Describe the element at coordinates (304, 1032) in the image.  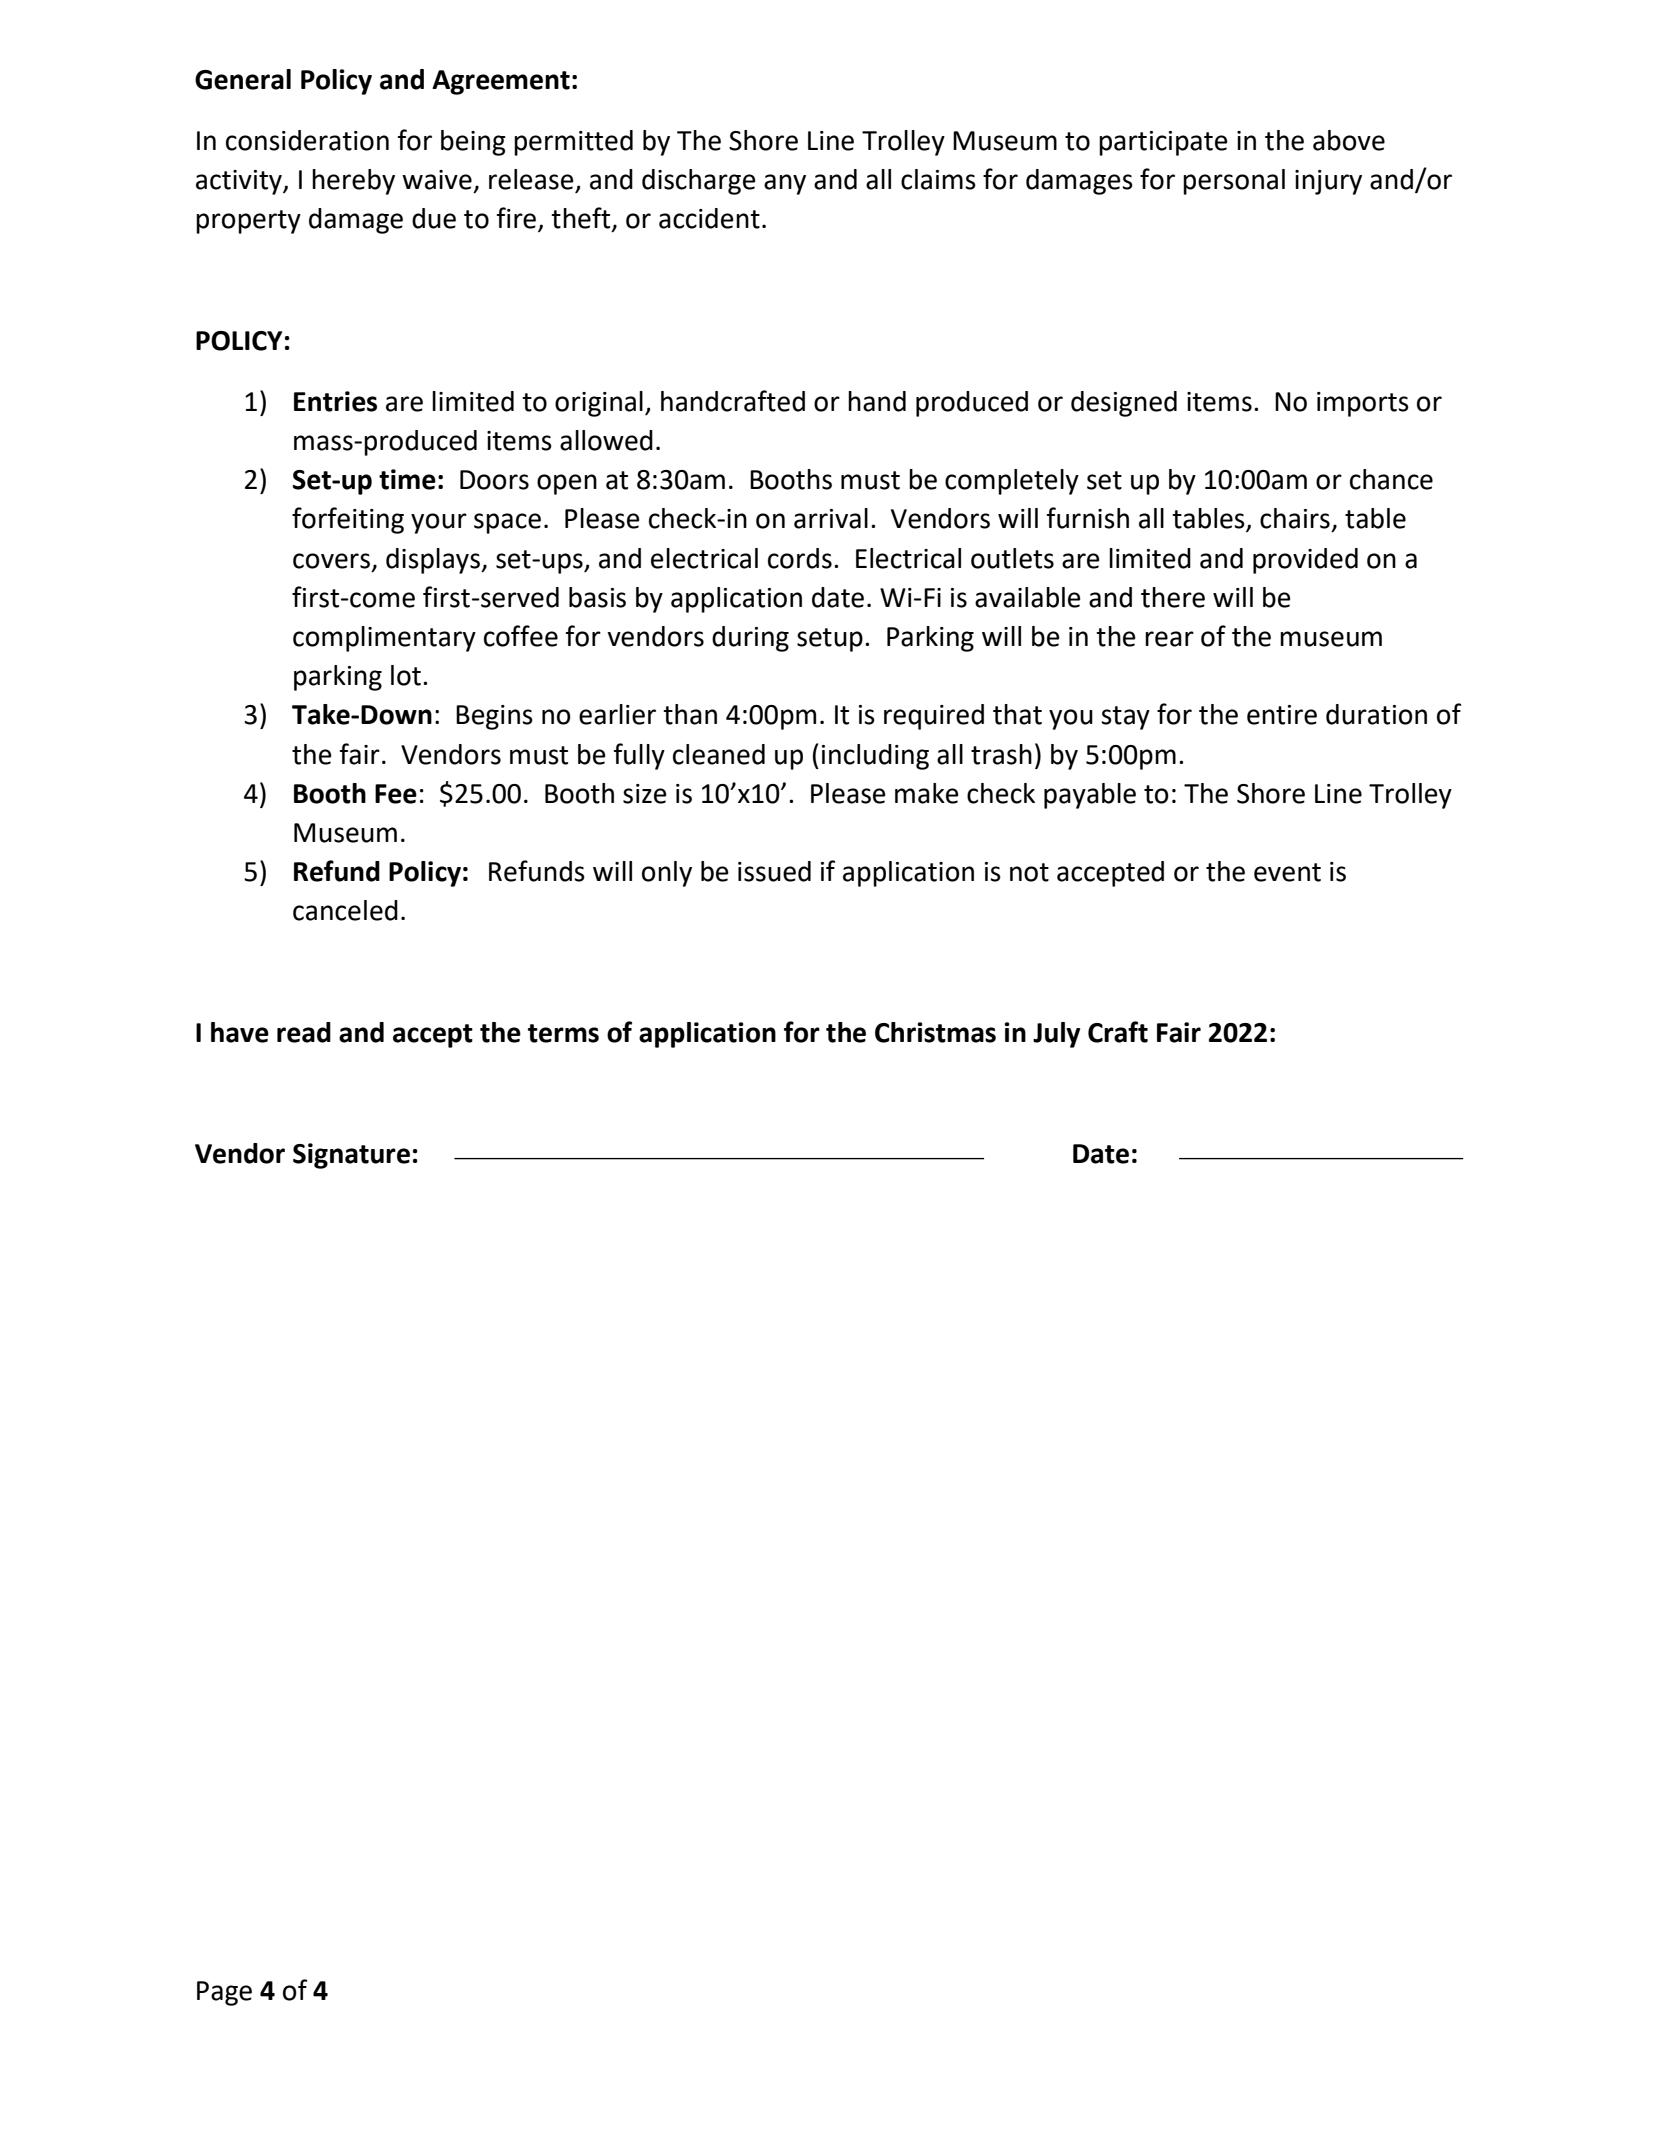
I see `read` at that location.
